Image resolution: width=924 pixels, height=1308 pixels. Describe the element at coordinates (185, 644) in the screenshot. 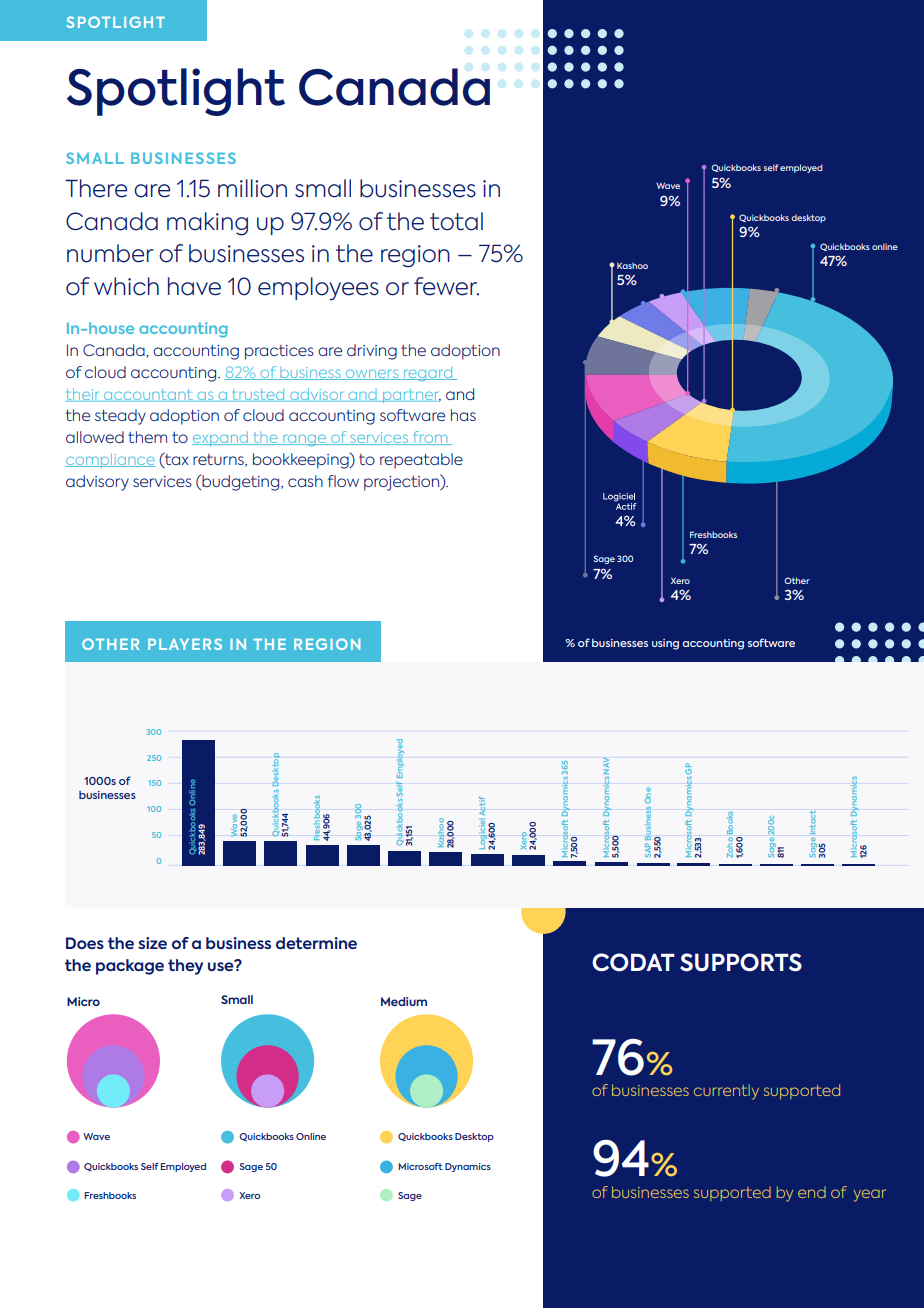

I see `PLAYERS` at that location.
